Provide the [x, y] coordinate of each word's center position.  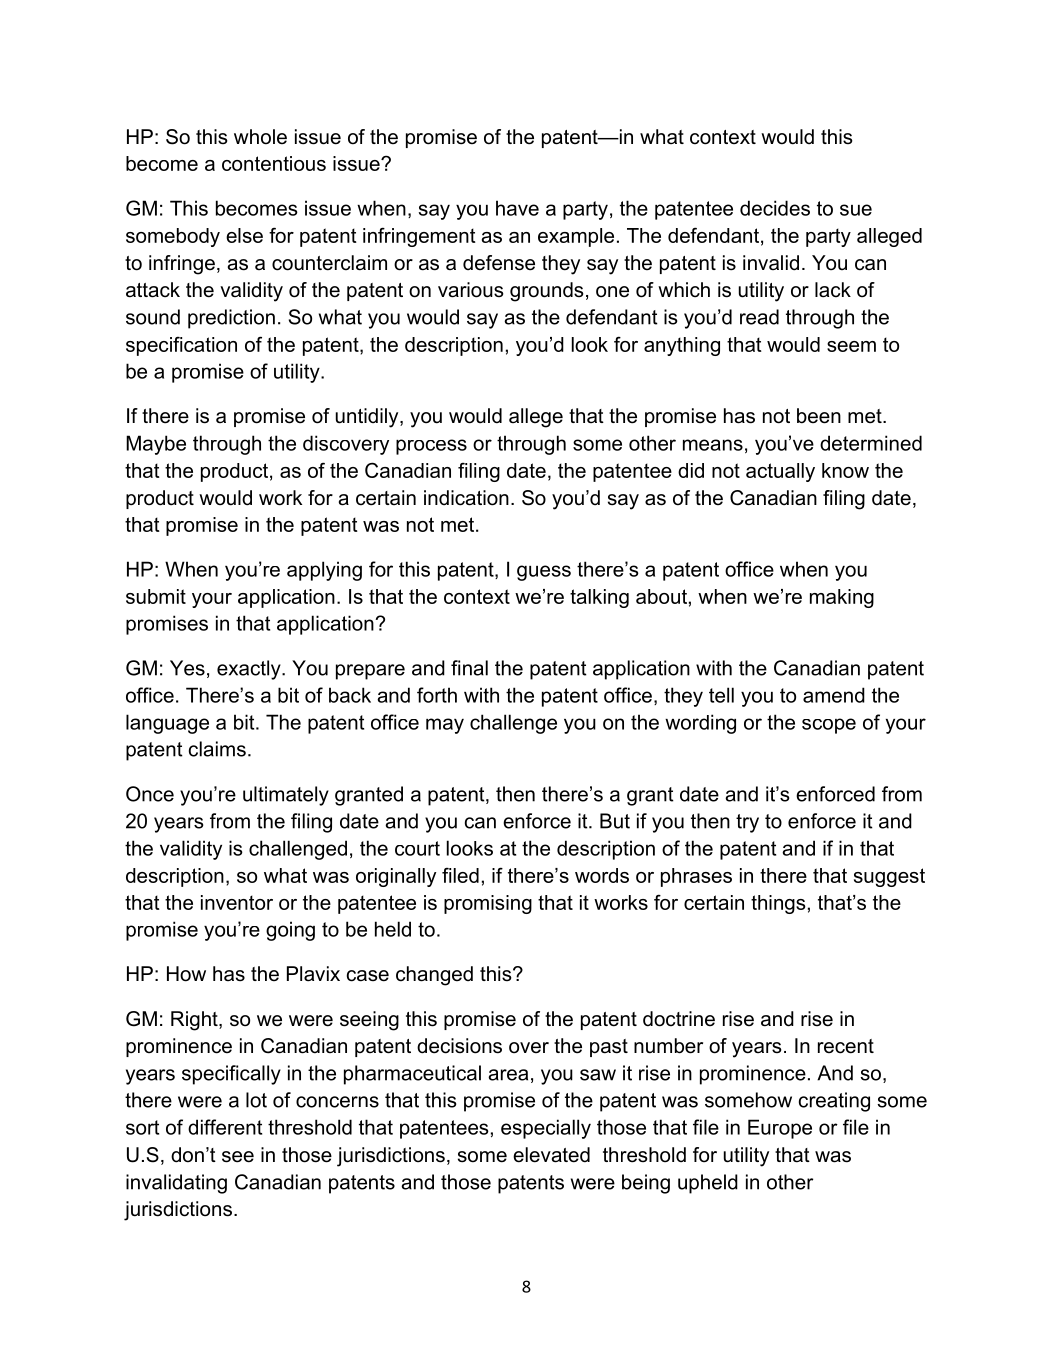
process [431, 447]
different [225, 1127]
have [517, 208]
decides [775, 208]
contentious [274, 163]
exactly [250, 670]
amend [834, 695]
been [819, 416]
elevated [551, 1155]
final [469, 668]
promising [488, 904]
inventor [237, 902]
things [778, 904]
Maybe [156, 445]
